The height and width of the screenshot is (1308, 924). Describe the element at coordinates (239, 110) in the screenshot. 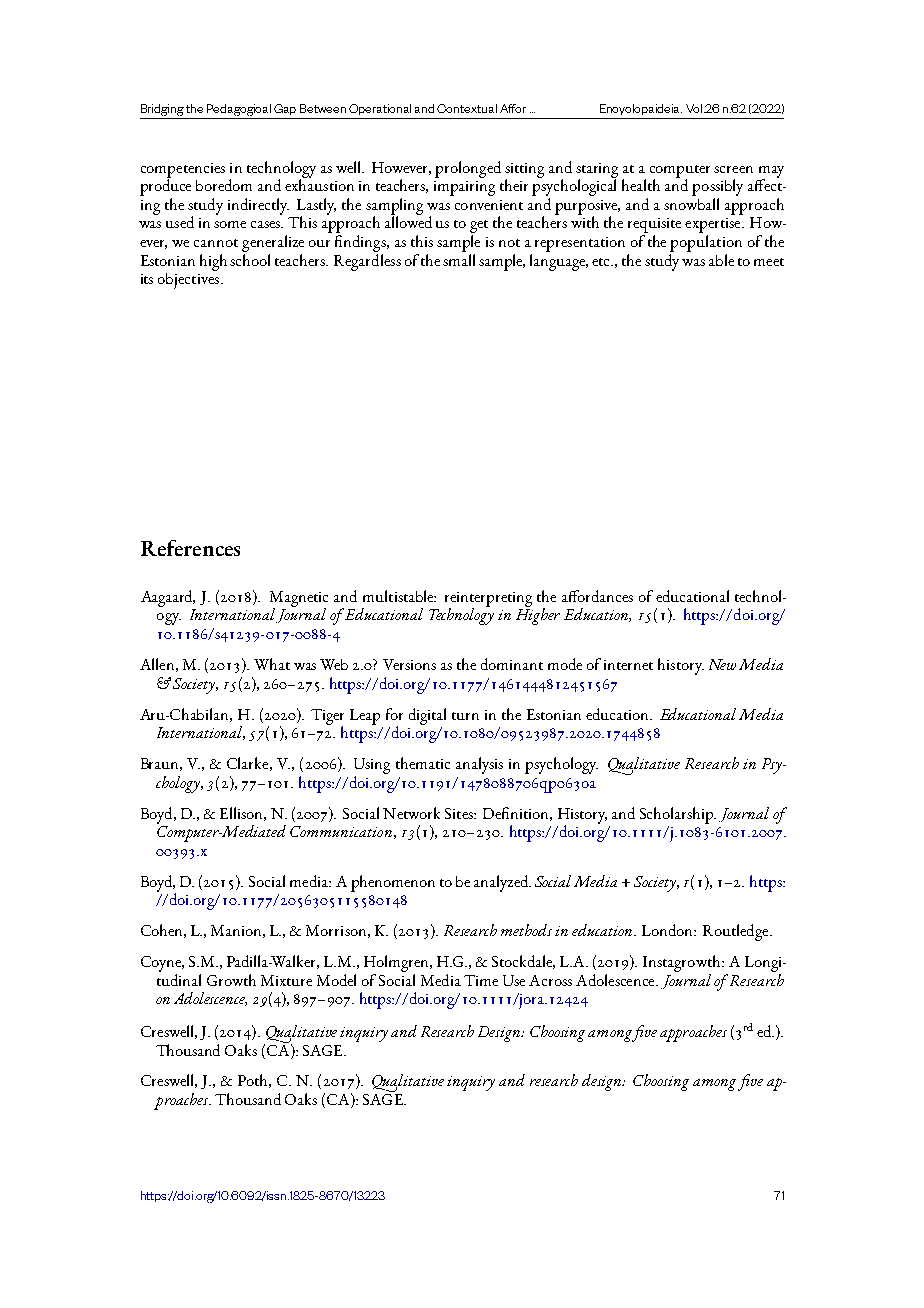

I see `Pedagogical` at that location.
